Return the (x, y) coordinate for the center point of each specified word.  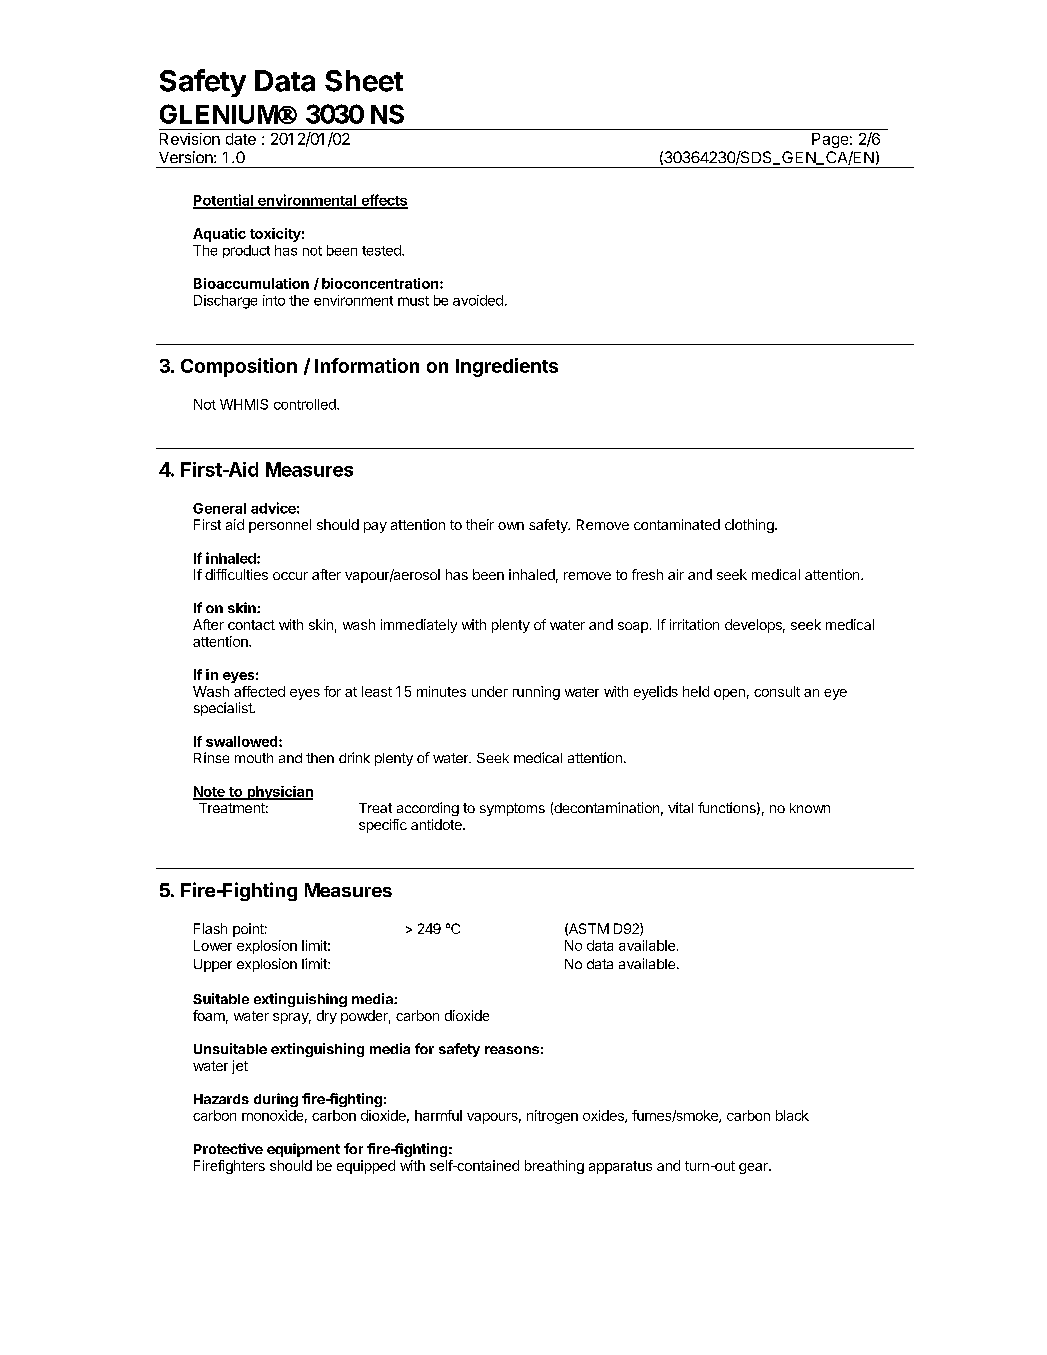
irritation (694, 624)
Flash (210, 928)
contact (251, 625)
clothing (750, 526)
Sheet (364, 81)
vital (680, 807)
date (241, 139)
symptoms (512, 809)
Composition (239, 367)
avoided (478, 300)
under (490, 691)
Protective (228, 1148)
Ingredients (507, 367)
